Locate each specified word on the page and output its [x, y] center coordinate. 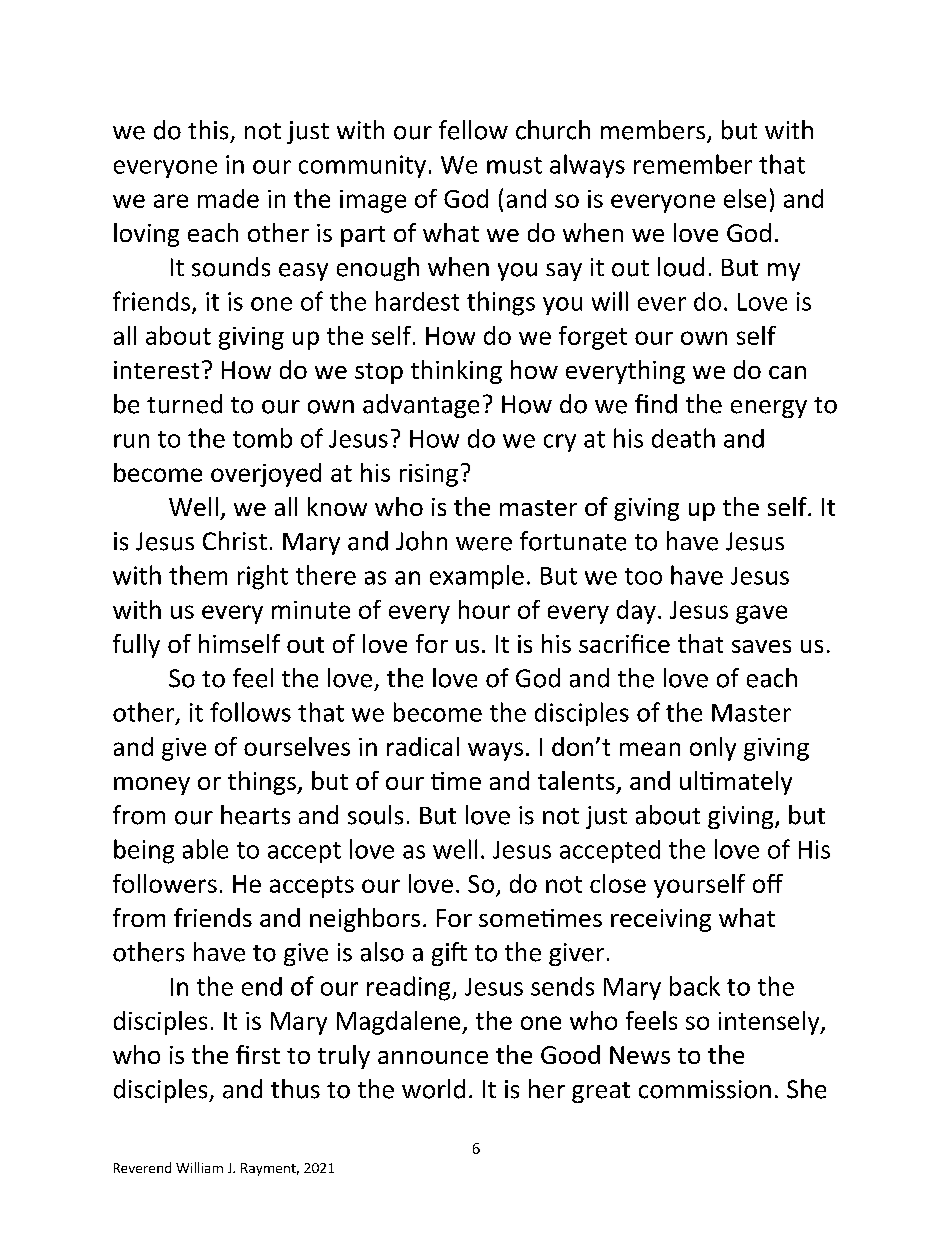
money [152, 786]
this [208, 130]
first [258, 1054]
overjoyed [266, 475]
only [713, 749]
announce [433, 1057]
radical [423, 746]
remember [693, 164]
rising [429, 475]
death [683, 438]
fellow [473, 130]
